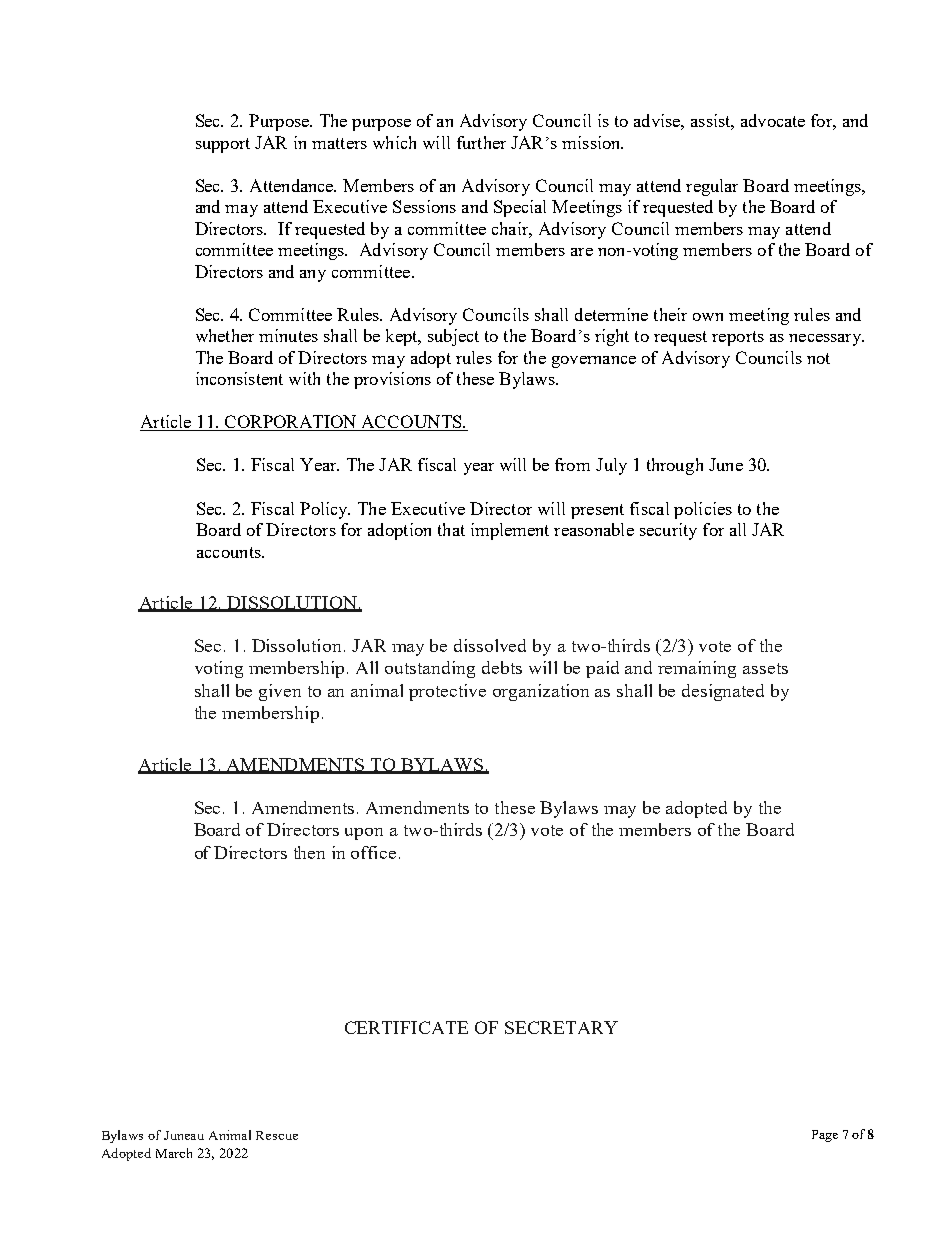 The width and height of the screenshot is (952, 1233). I want to click on Page, so click(825, 1136).
